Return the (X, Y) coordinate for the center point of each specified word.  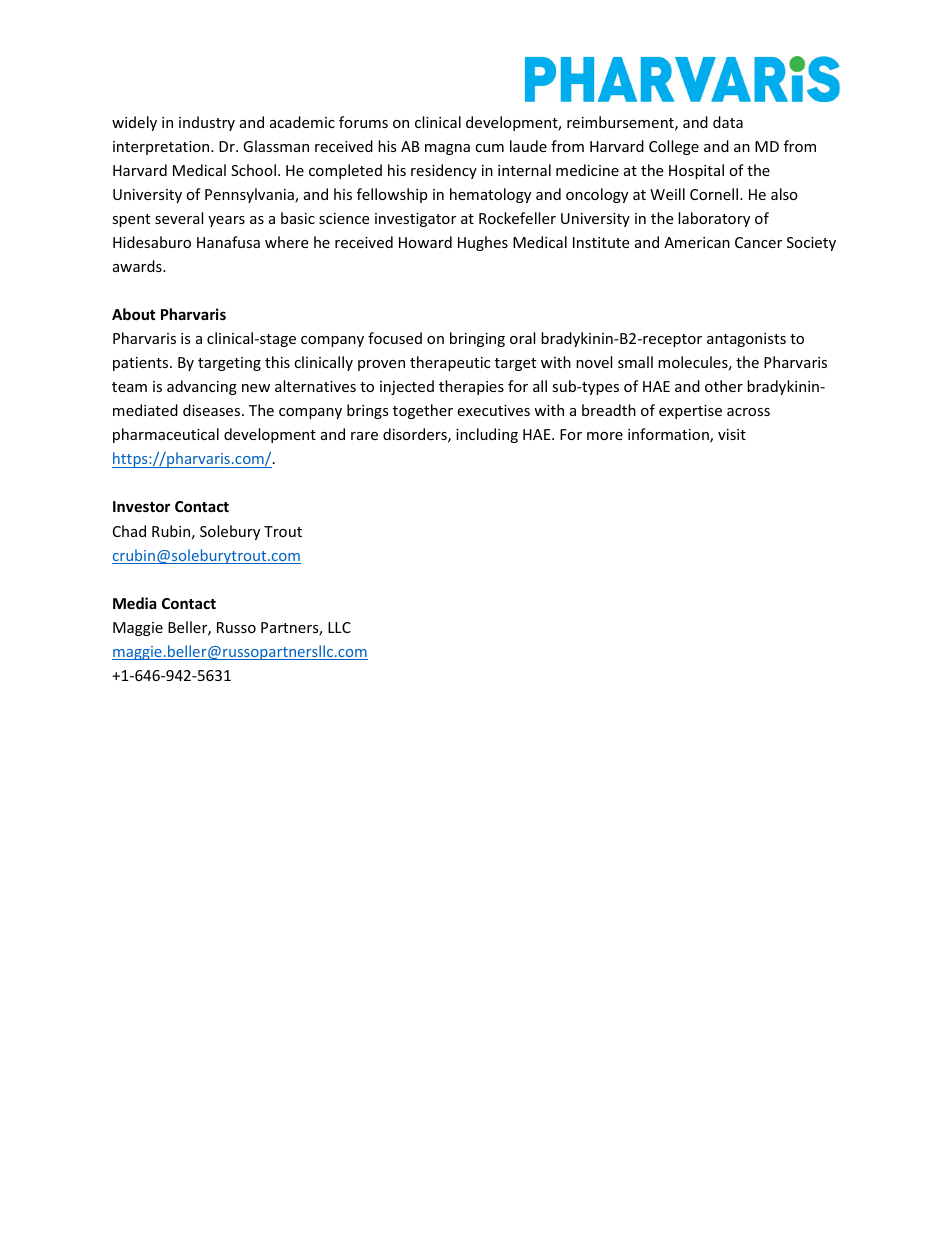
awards (138, 266)
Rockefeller (517, 218)
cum (489, 148)
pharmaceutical (166, 435)
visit (732, 434)
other (724, 386)
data (728, 122)
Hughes (483, 243)
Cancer (758, 242)
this (277, 362)
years (226, 221)
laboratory (714, 219)
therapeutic (450, 363)
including (487, 435)
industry (207, 123)
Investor (141, 506)
